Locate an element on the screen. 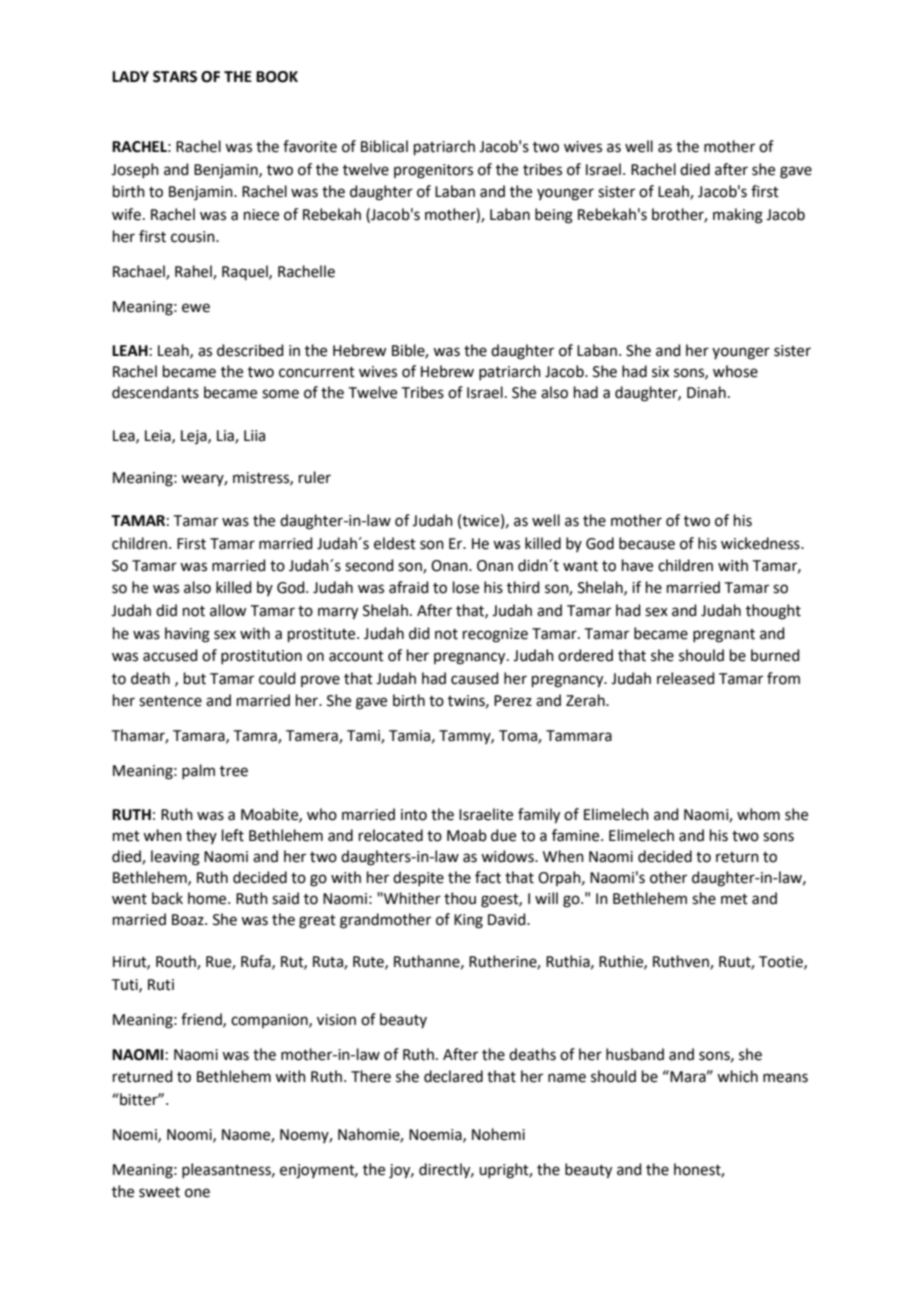 This screenshot has width=924, height=1308. being is located at coordinates (554, 216).
